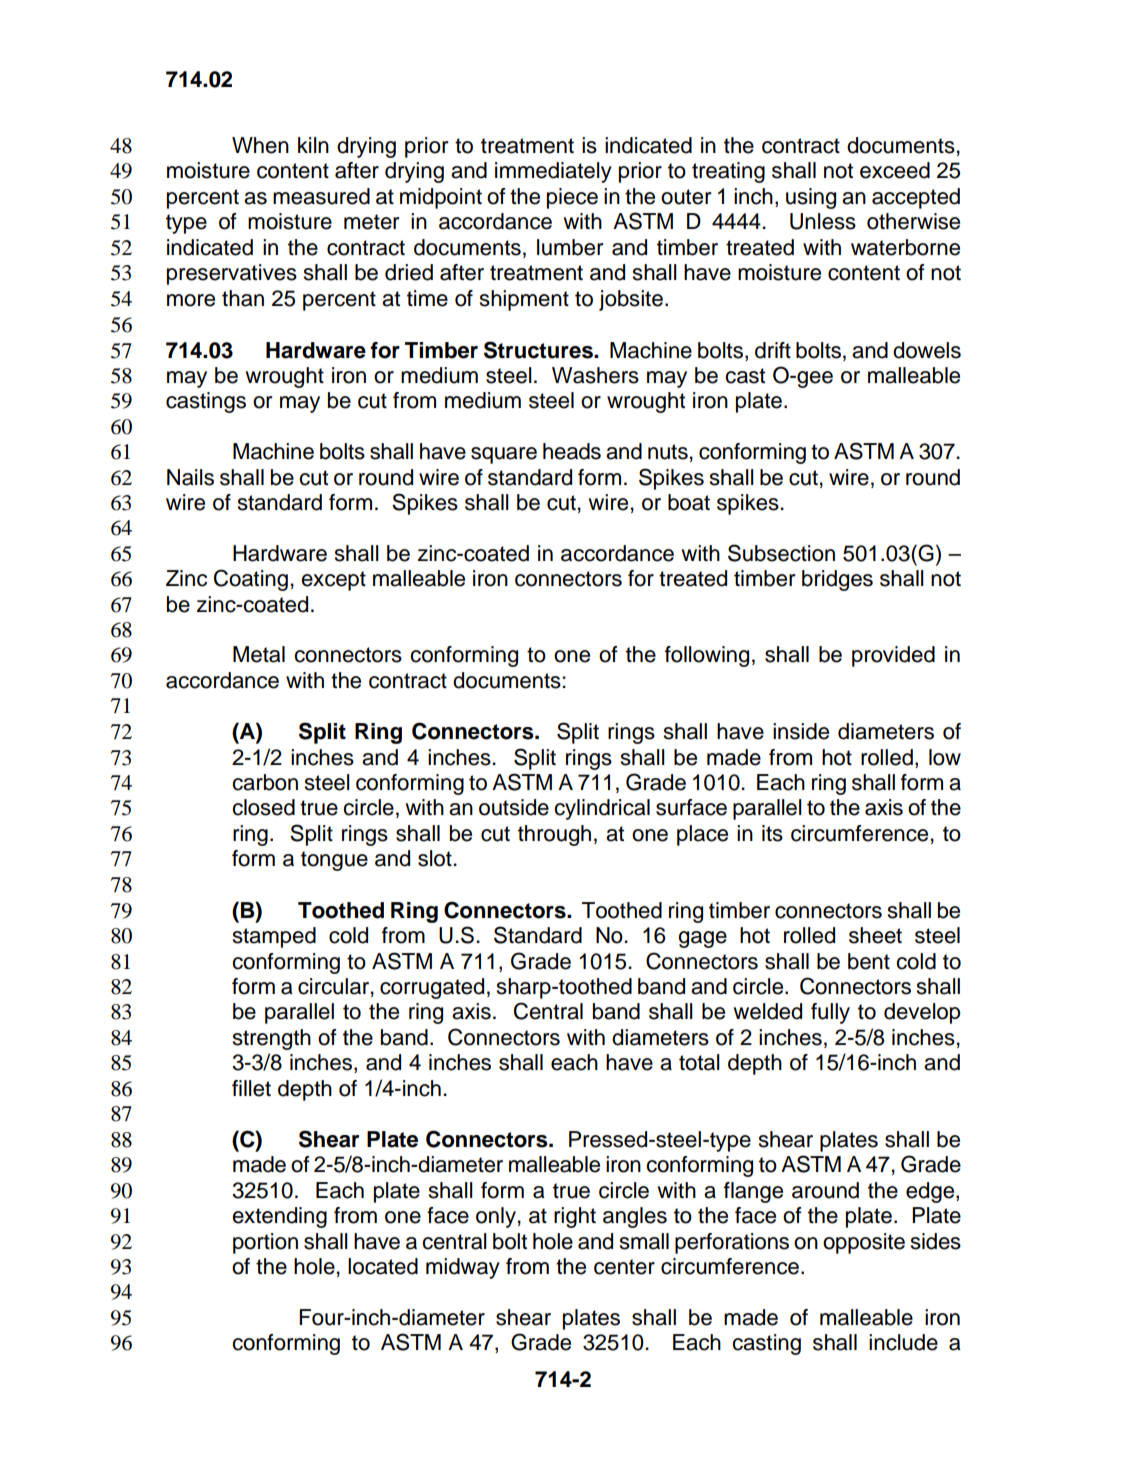 The image size is (1127, 1458). I want to click on through, so click(554, 835).
